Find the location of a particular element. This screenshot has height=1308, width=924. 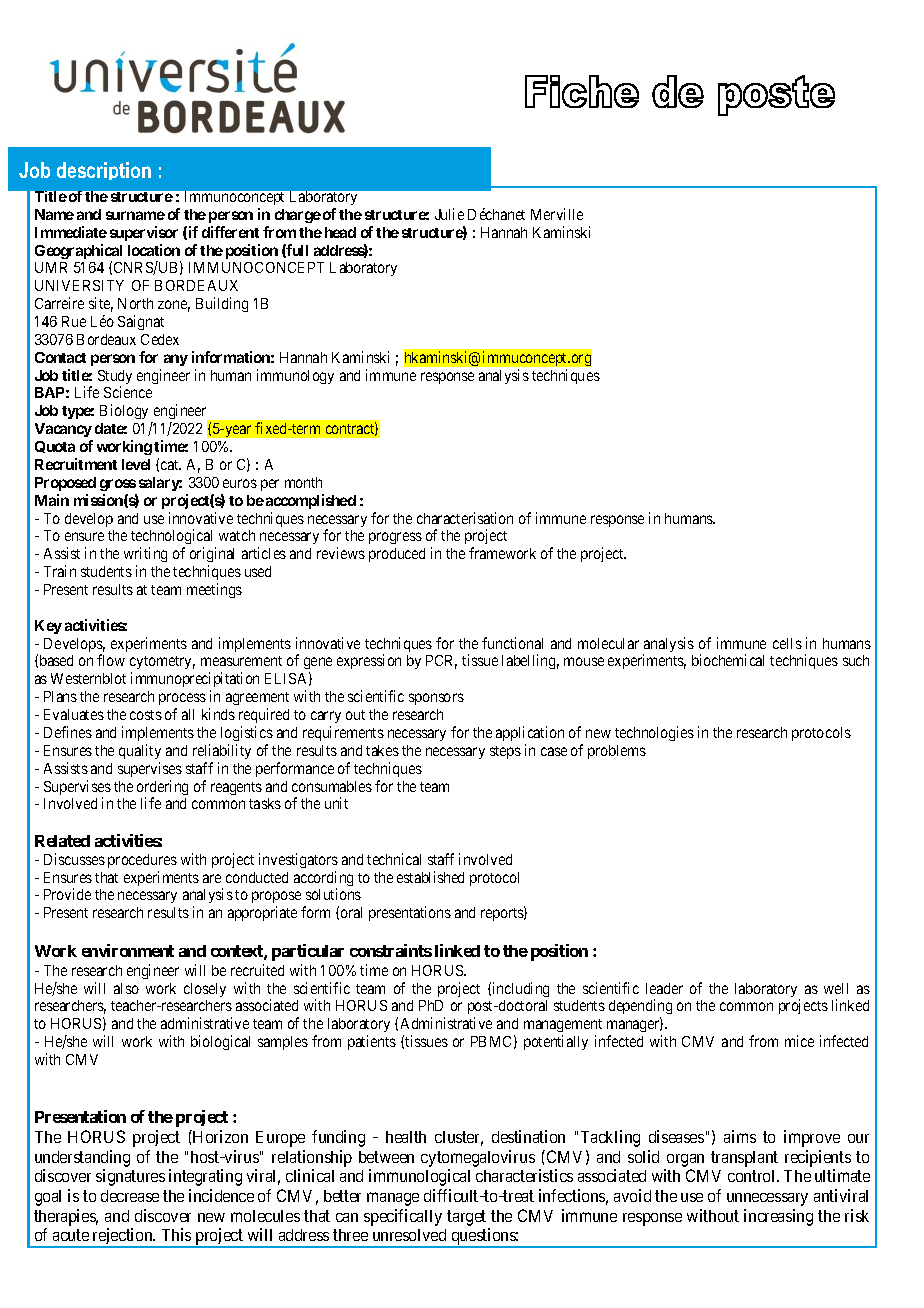

mice is located at coordinates (799, 1041).
